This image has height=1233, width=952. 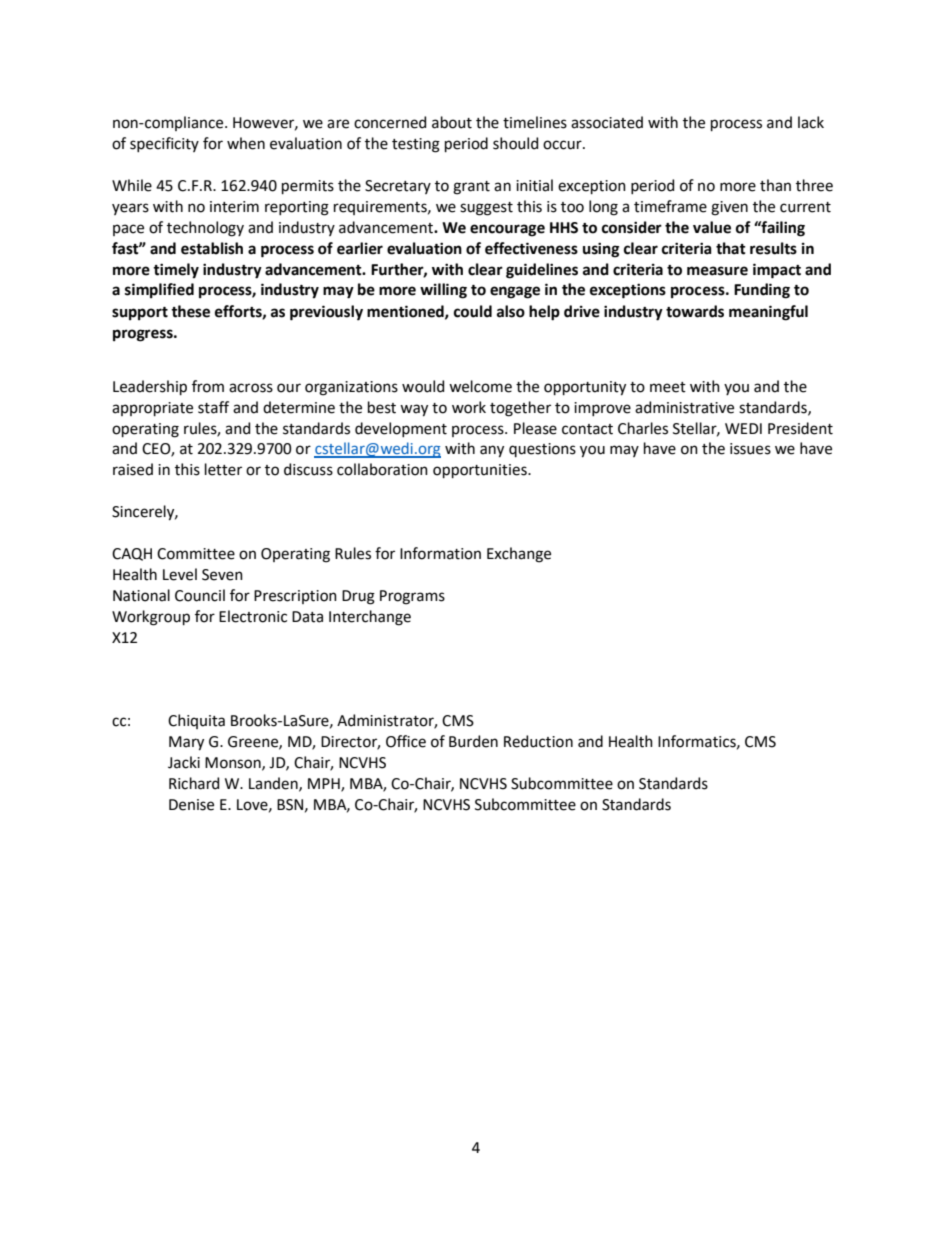 What do you see at coordinates (668, 387) in the image?
I see `meet` at bounding box center [668, 387].
